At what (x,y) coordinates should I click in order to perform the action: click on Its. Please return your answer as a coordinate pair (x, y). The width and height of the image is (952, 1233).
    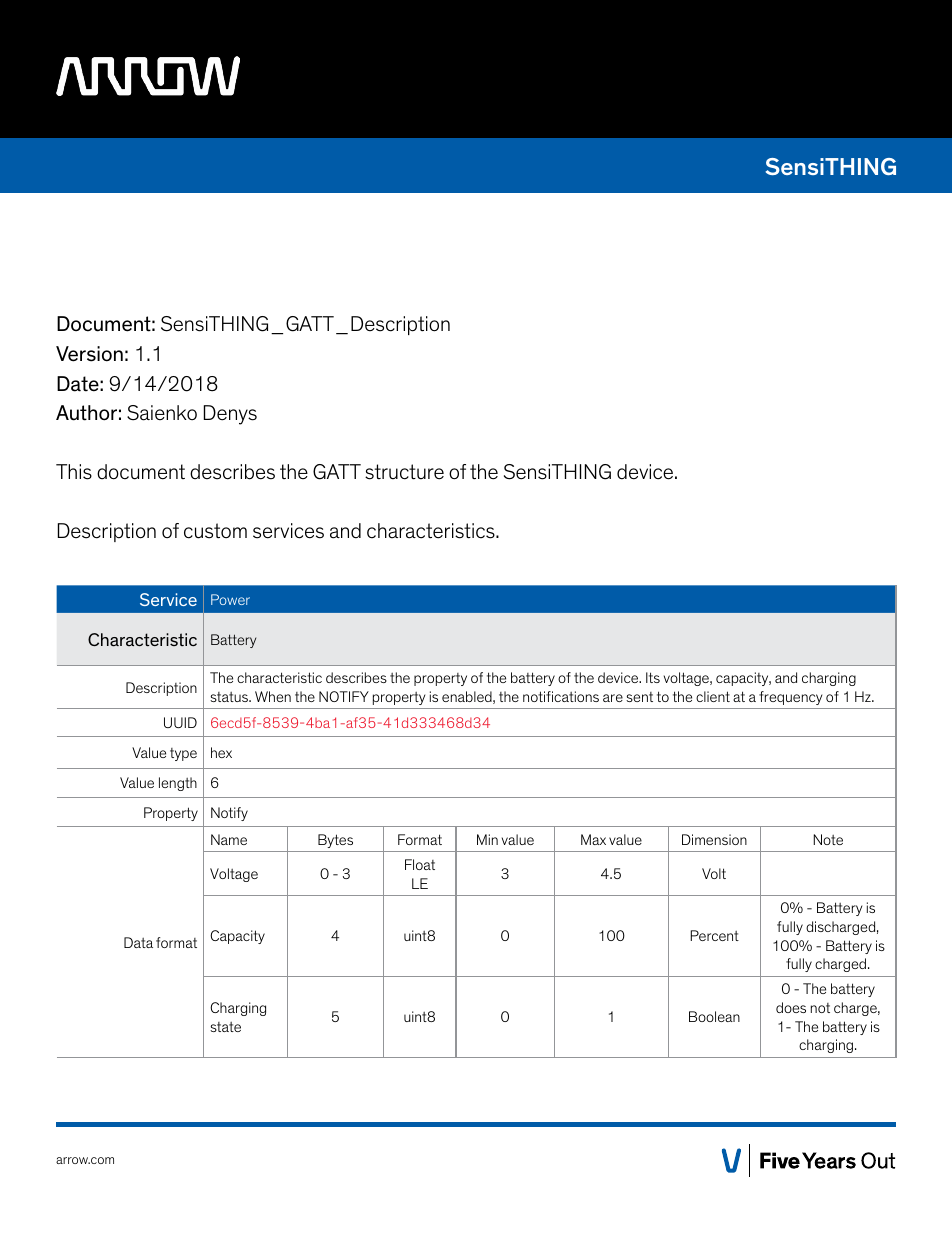
    Looking at the image, I should click on (653, 677).
